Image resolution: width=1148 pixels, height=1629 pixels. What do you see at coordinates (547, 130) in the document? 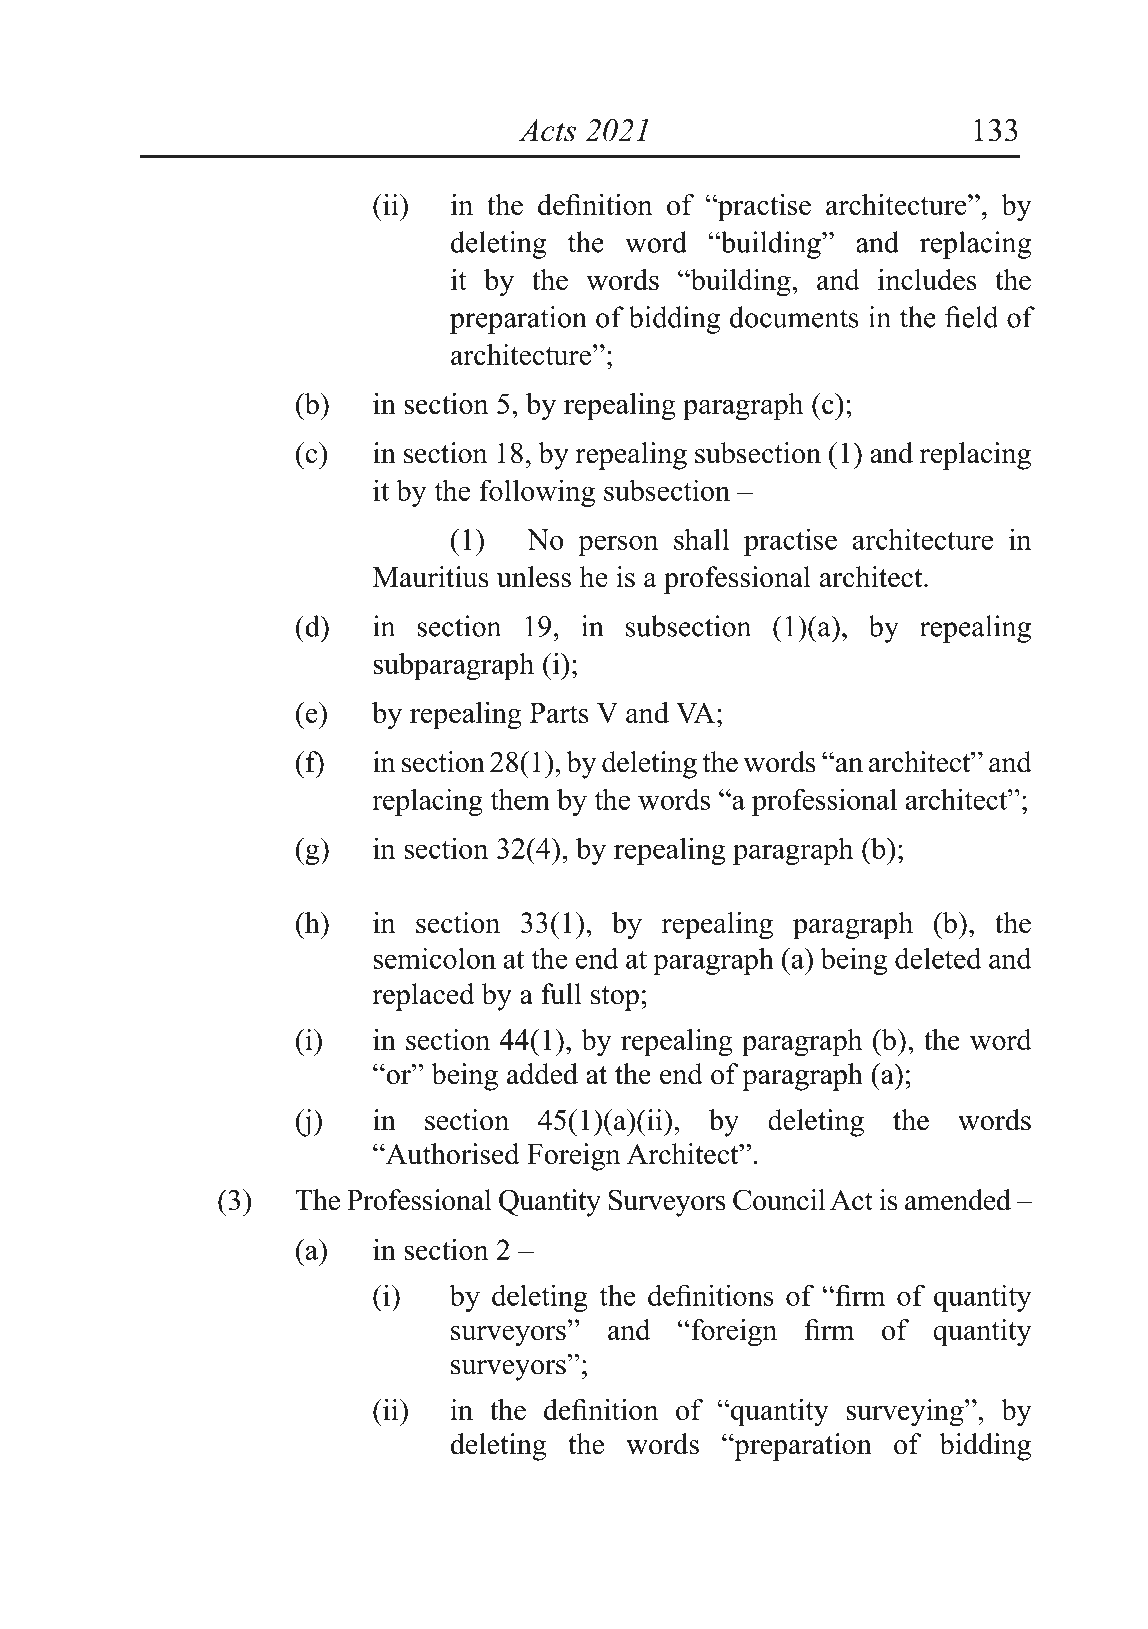
I see `Acts` at bounding box center [547, 130].
